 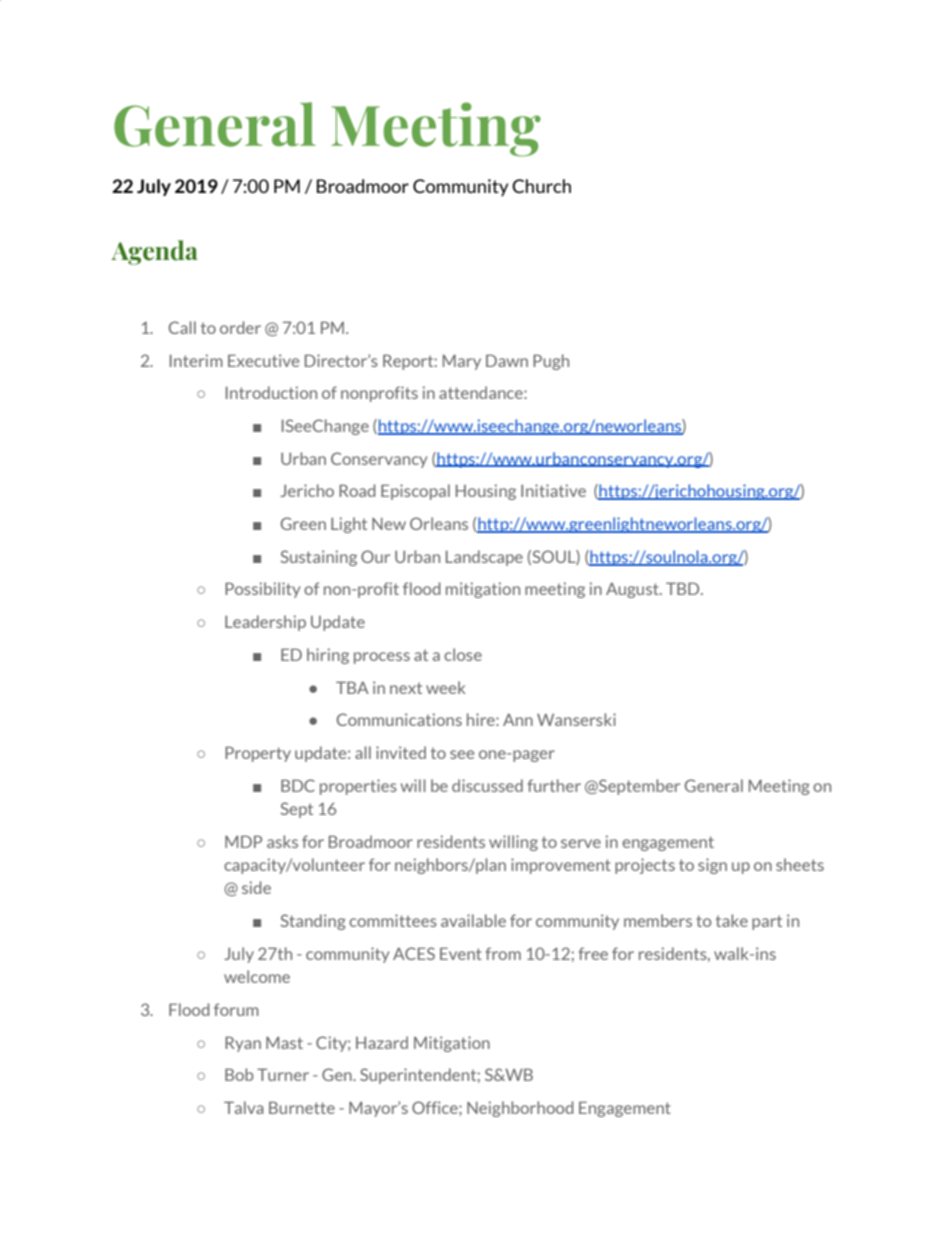 I want to click on Episcopal, so click(x=415, y=492).
